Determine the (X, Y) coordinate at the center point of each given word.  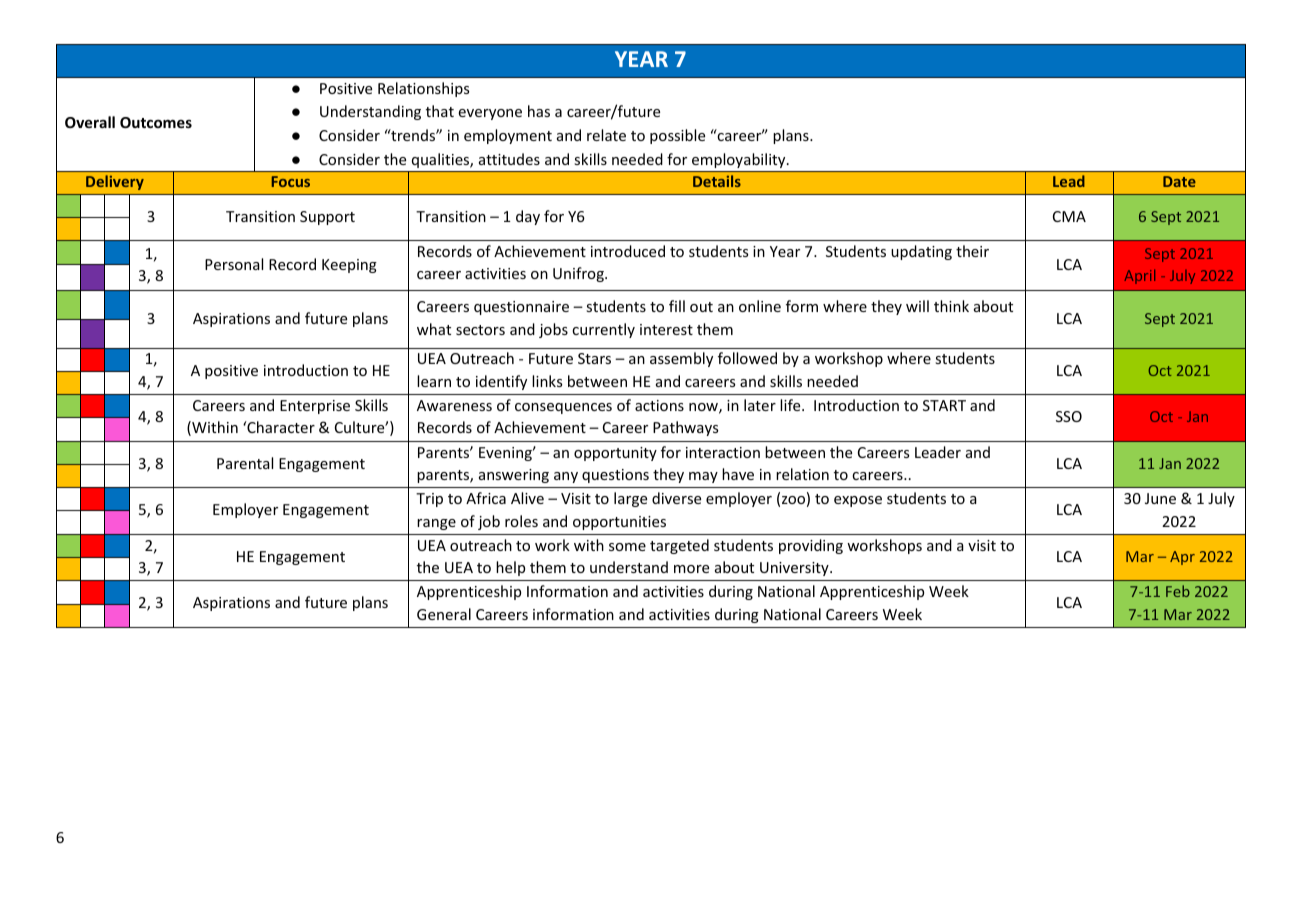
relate (606, 135)
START (944, 405)
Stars (594, 358)
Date (1179, 181)
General (444, 614)
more (691, 569)
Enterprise (315, 407)
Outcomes (156, 122)
